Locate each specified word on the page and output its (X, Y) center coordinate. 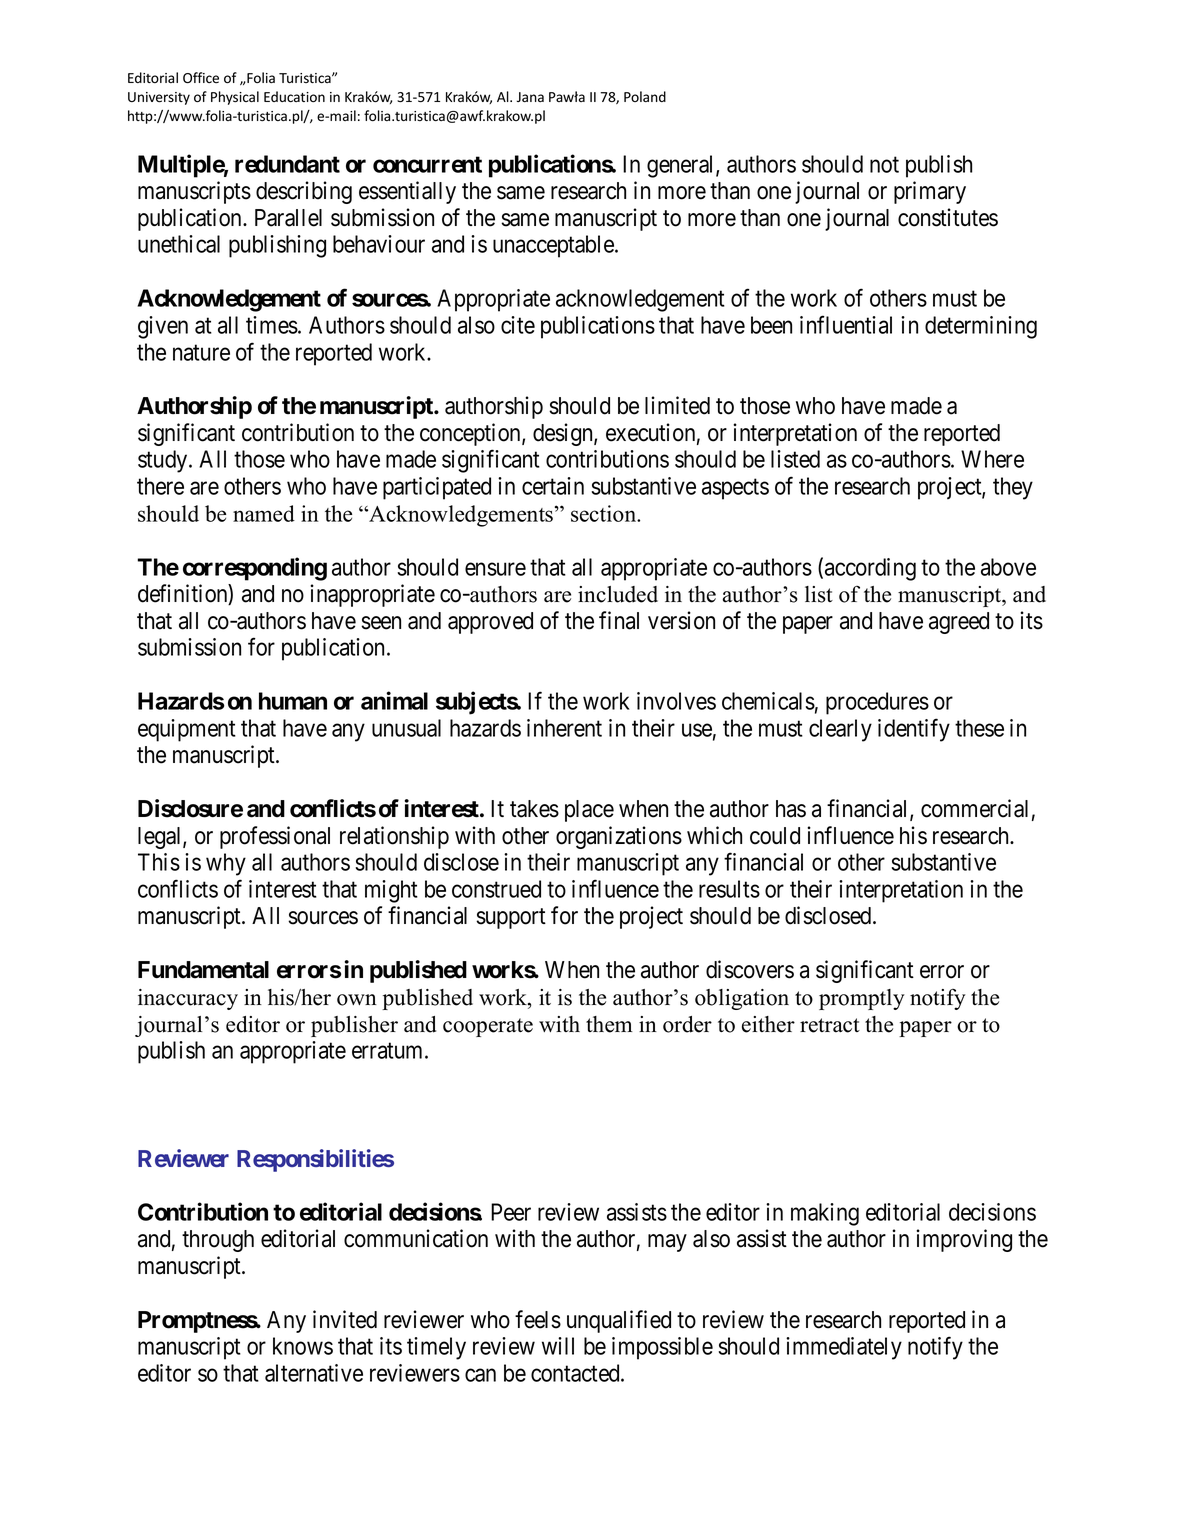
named (264, 513)
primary (930, 192)
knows (303, 1346)
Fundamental (203, 970)
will (558, 1346)
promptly (862, 999)
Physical (235, 98)
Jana (530, 97)
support (511, 918)
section (605, 513)
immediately (844, 1348)
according (870, 569)
